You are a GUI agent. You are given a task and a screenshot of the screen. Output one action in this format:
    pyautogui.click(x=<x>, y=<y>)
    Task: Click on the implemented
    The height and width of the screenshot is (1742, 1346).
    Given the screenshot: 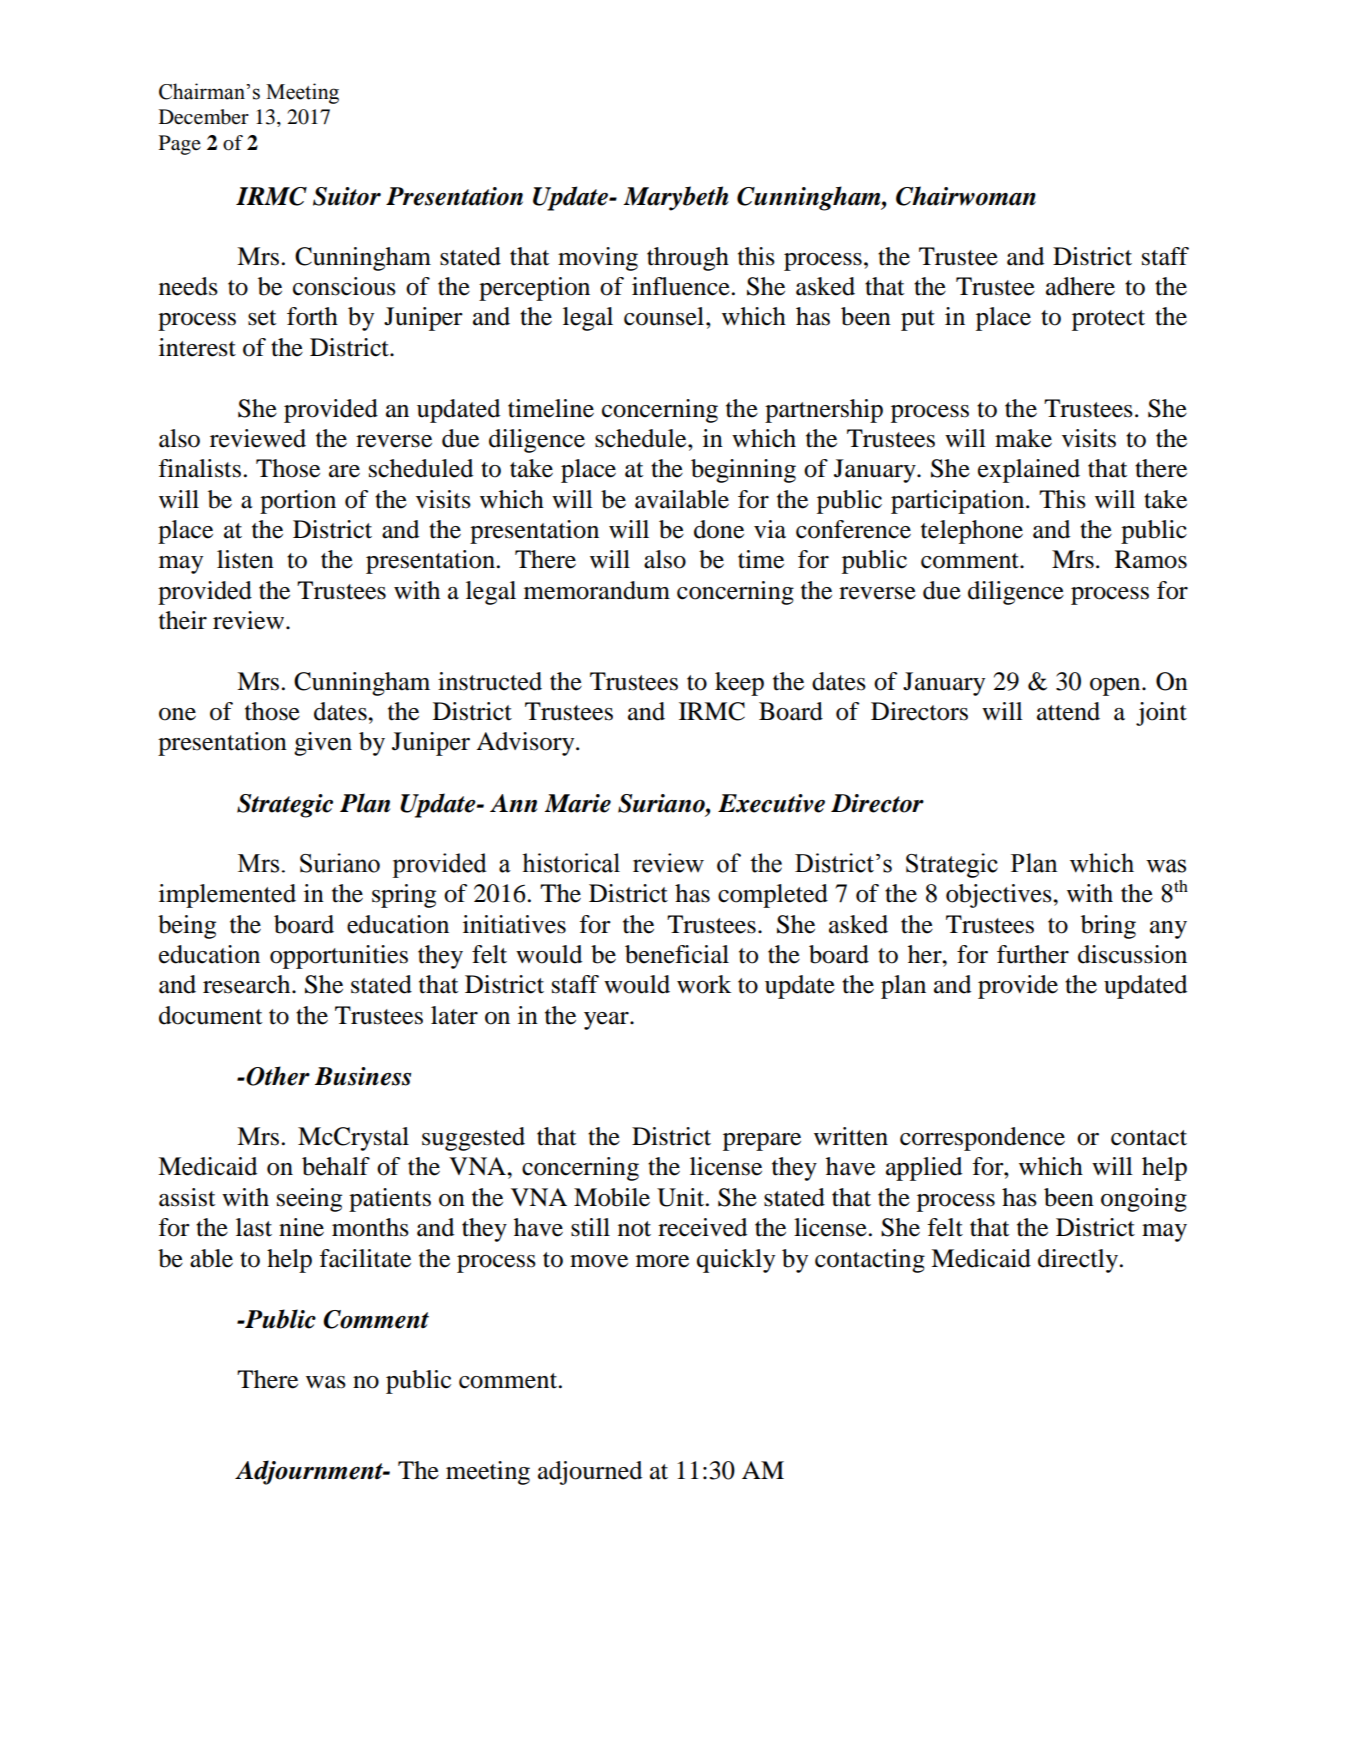 What is the action you would take?
    pyautogui.click(x=227, y=896)
